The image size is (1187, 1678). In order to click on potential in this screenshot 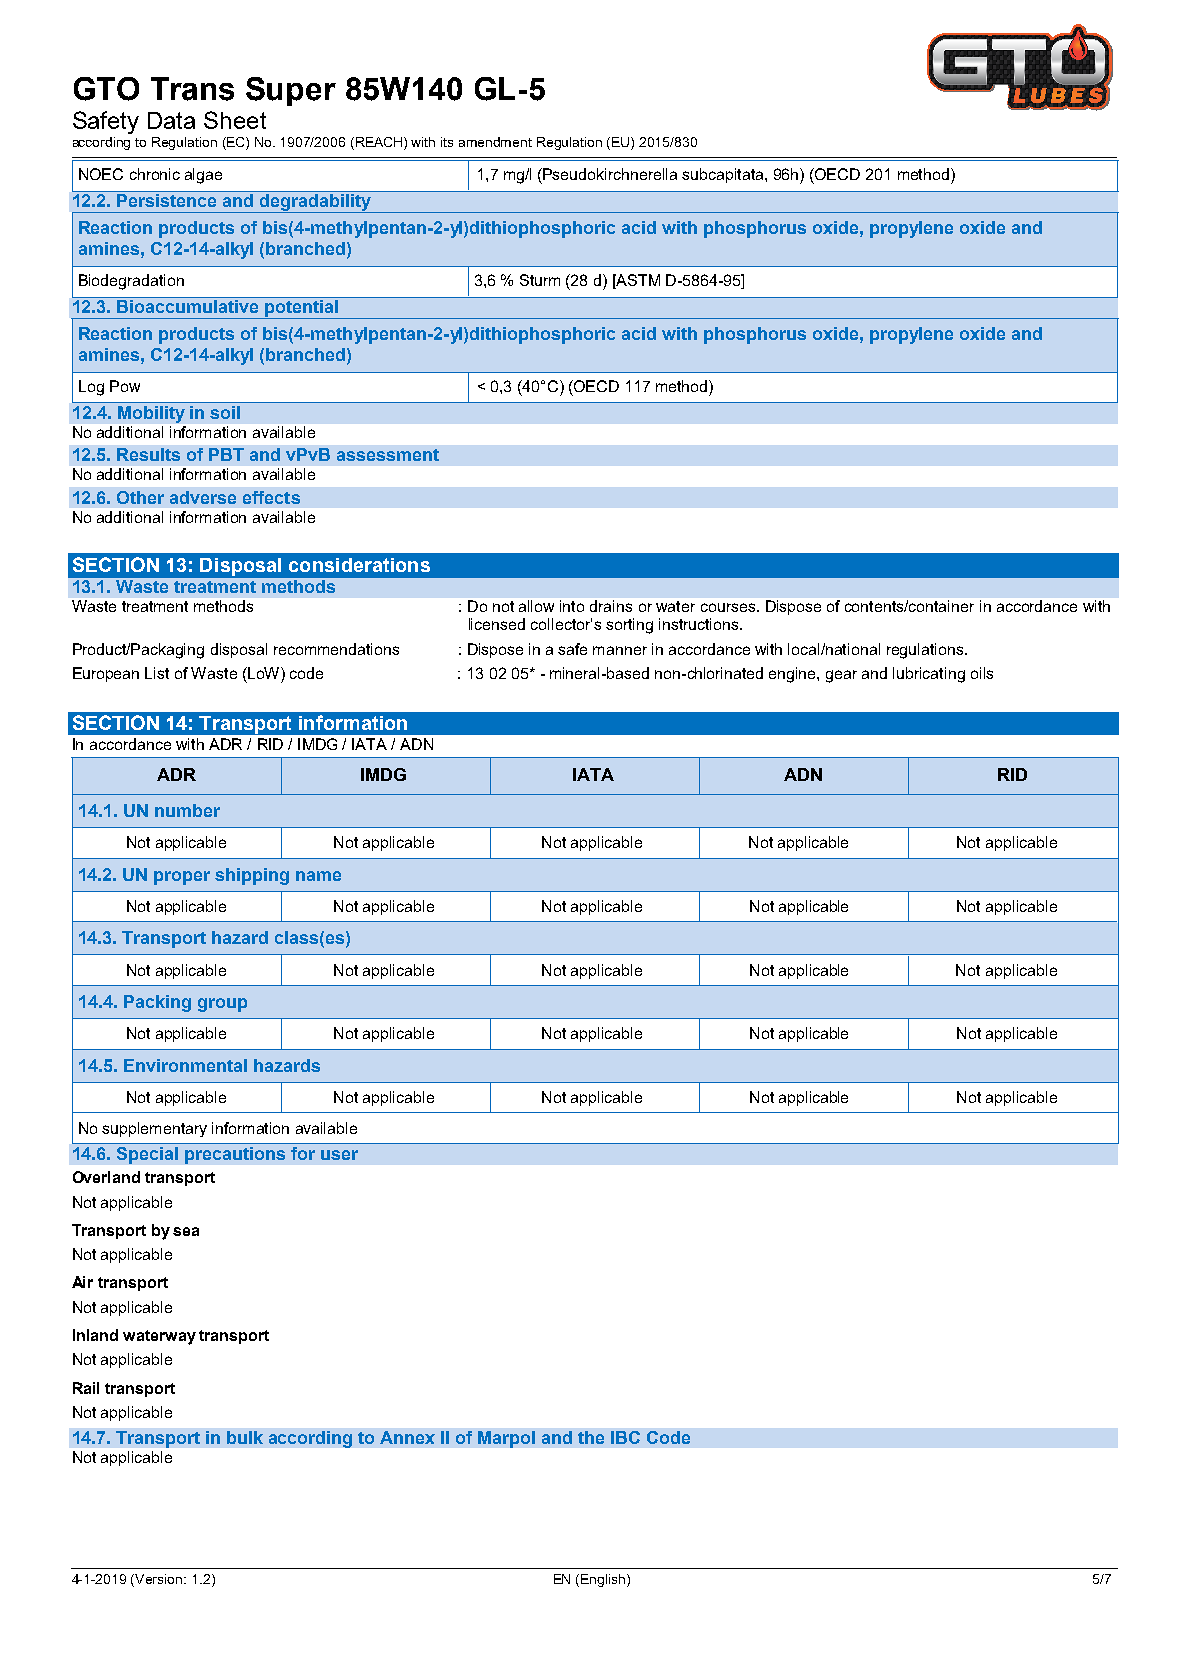, I will do `click(301, 308)`.
